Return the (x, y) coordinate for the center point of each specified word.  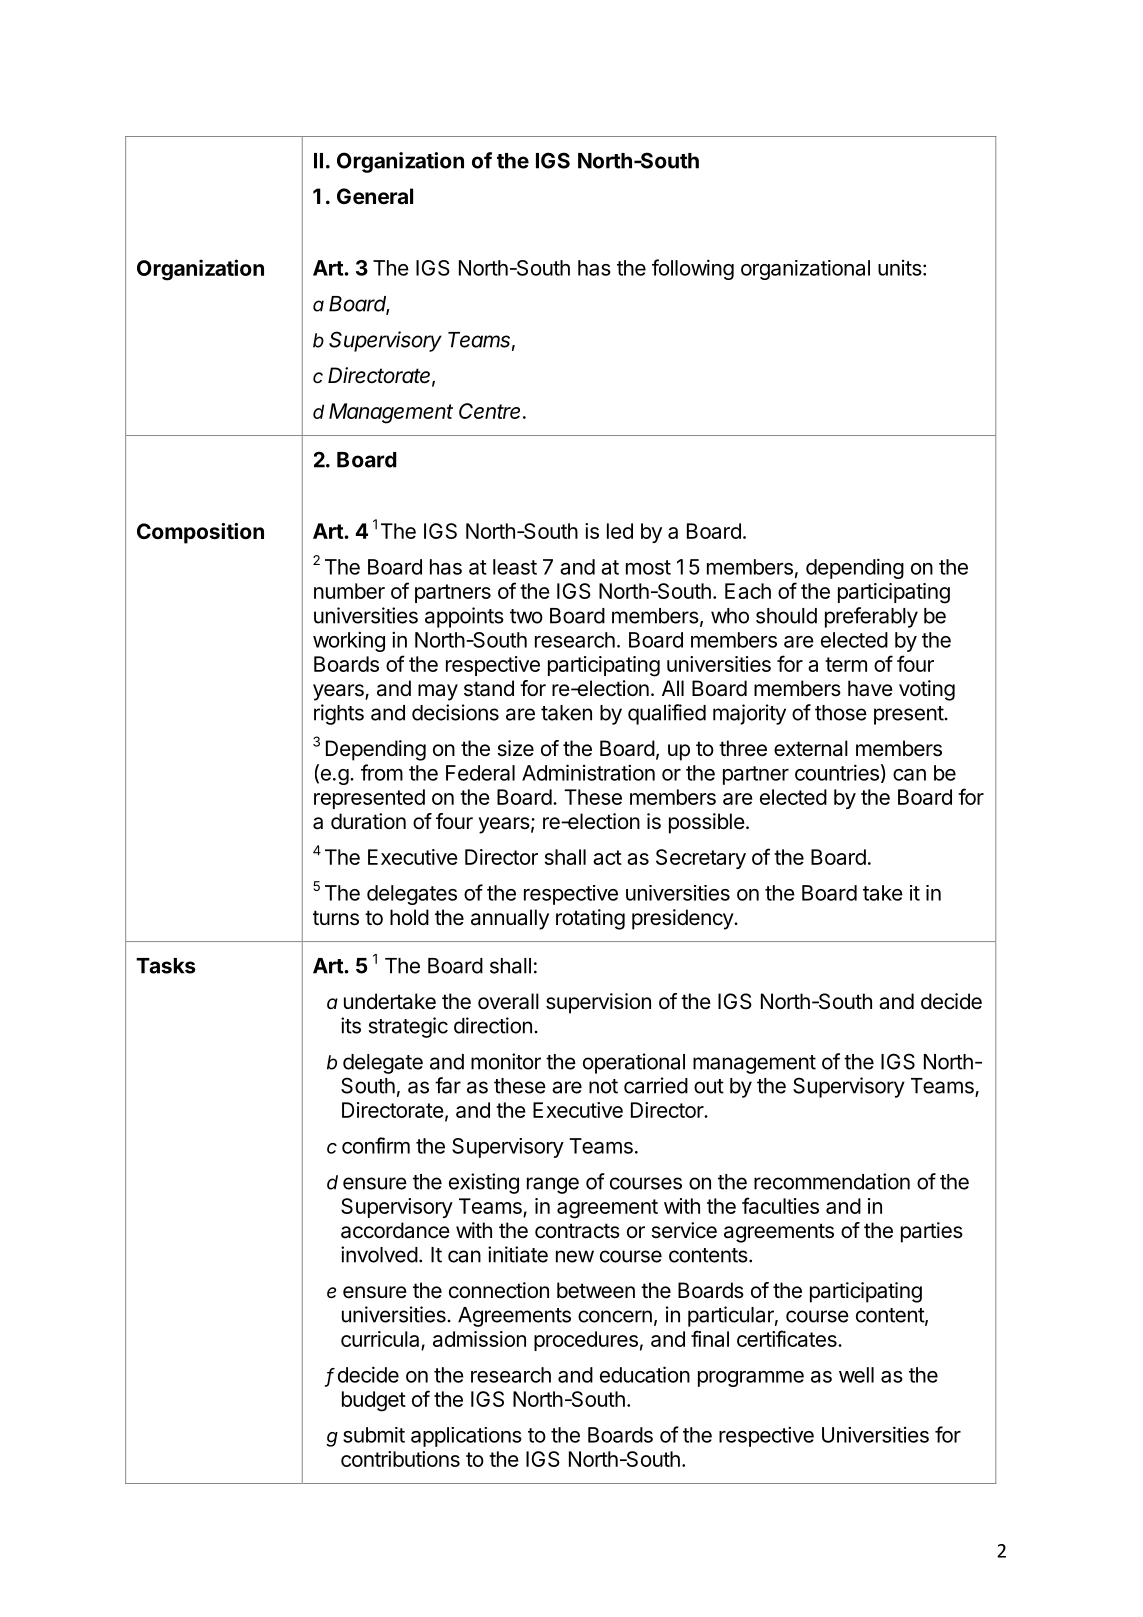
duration (368, 821)
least (515, 567)
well (856, 1375)
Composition (200, 533)
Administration (588, 772)
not (603, 1086)
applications (466, 1437)
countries (837, 772)
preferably (871, 617)
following (693, 269)
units (900, 268)
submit (374, 1435)
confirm (376, 1145)
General (375, 196)
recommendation (832, 1181)
